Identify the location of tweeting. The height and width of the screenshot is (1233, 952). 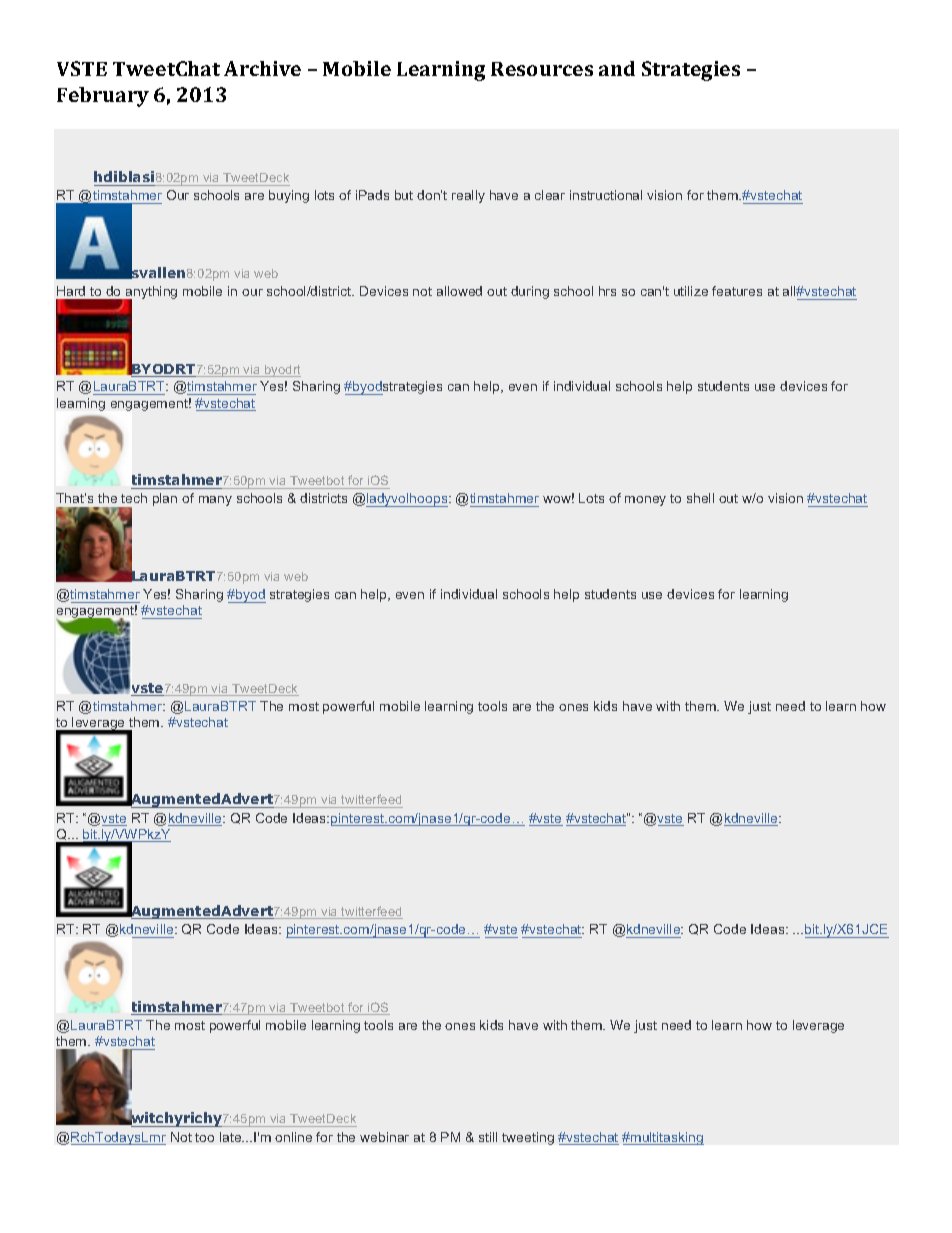
(528, 1138).
